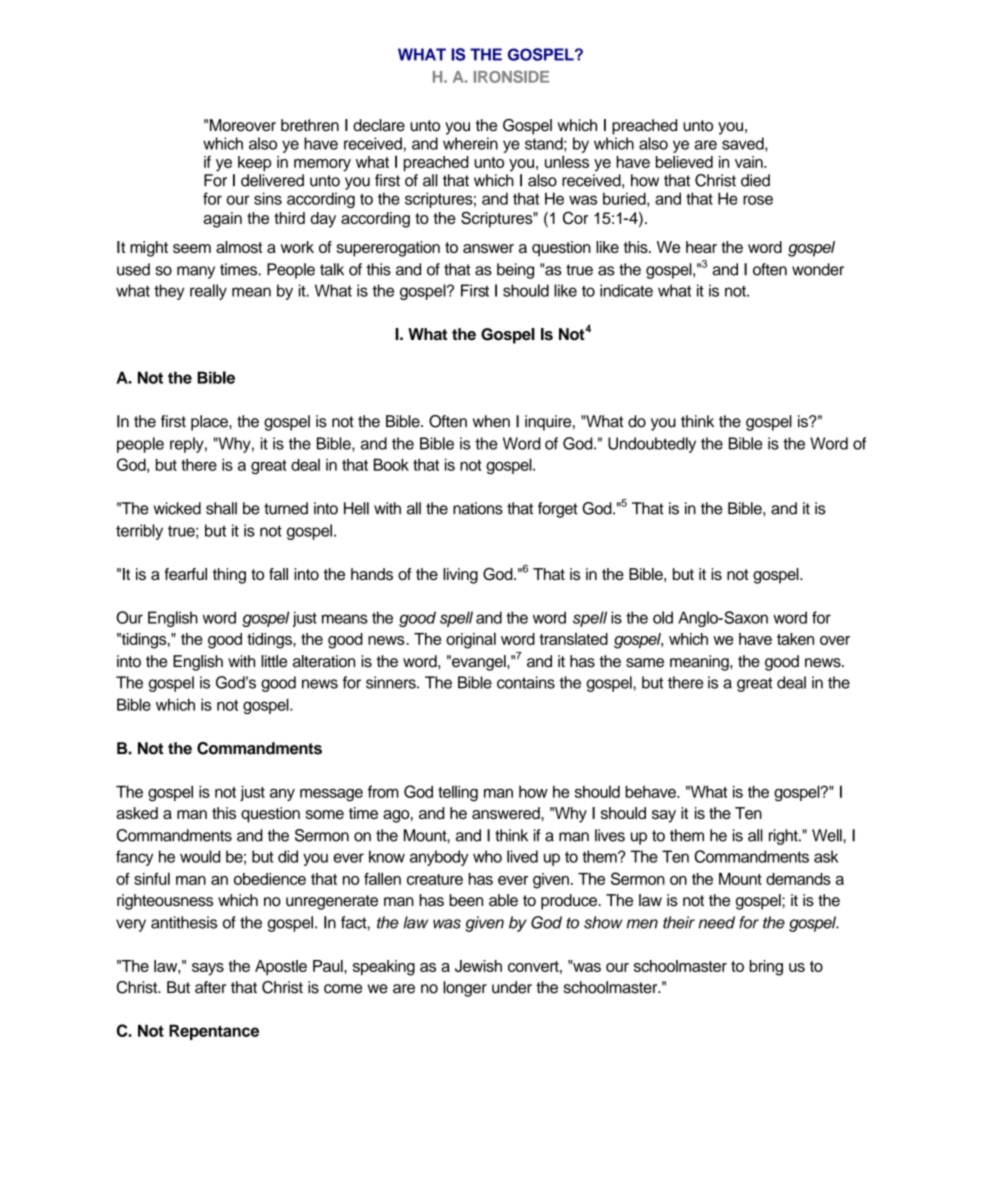 This document has width=987, height=1204. I want to click on Undoubtedly, so click(652, 445).
